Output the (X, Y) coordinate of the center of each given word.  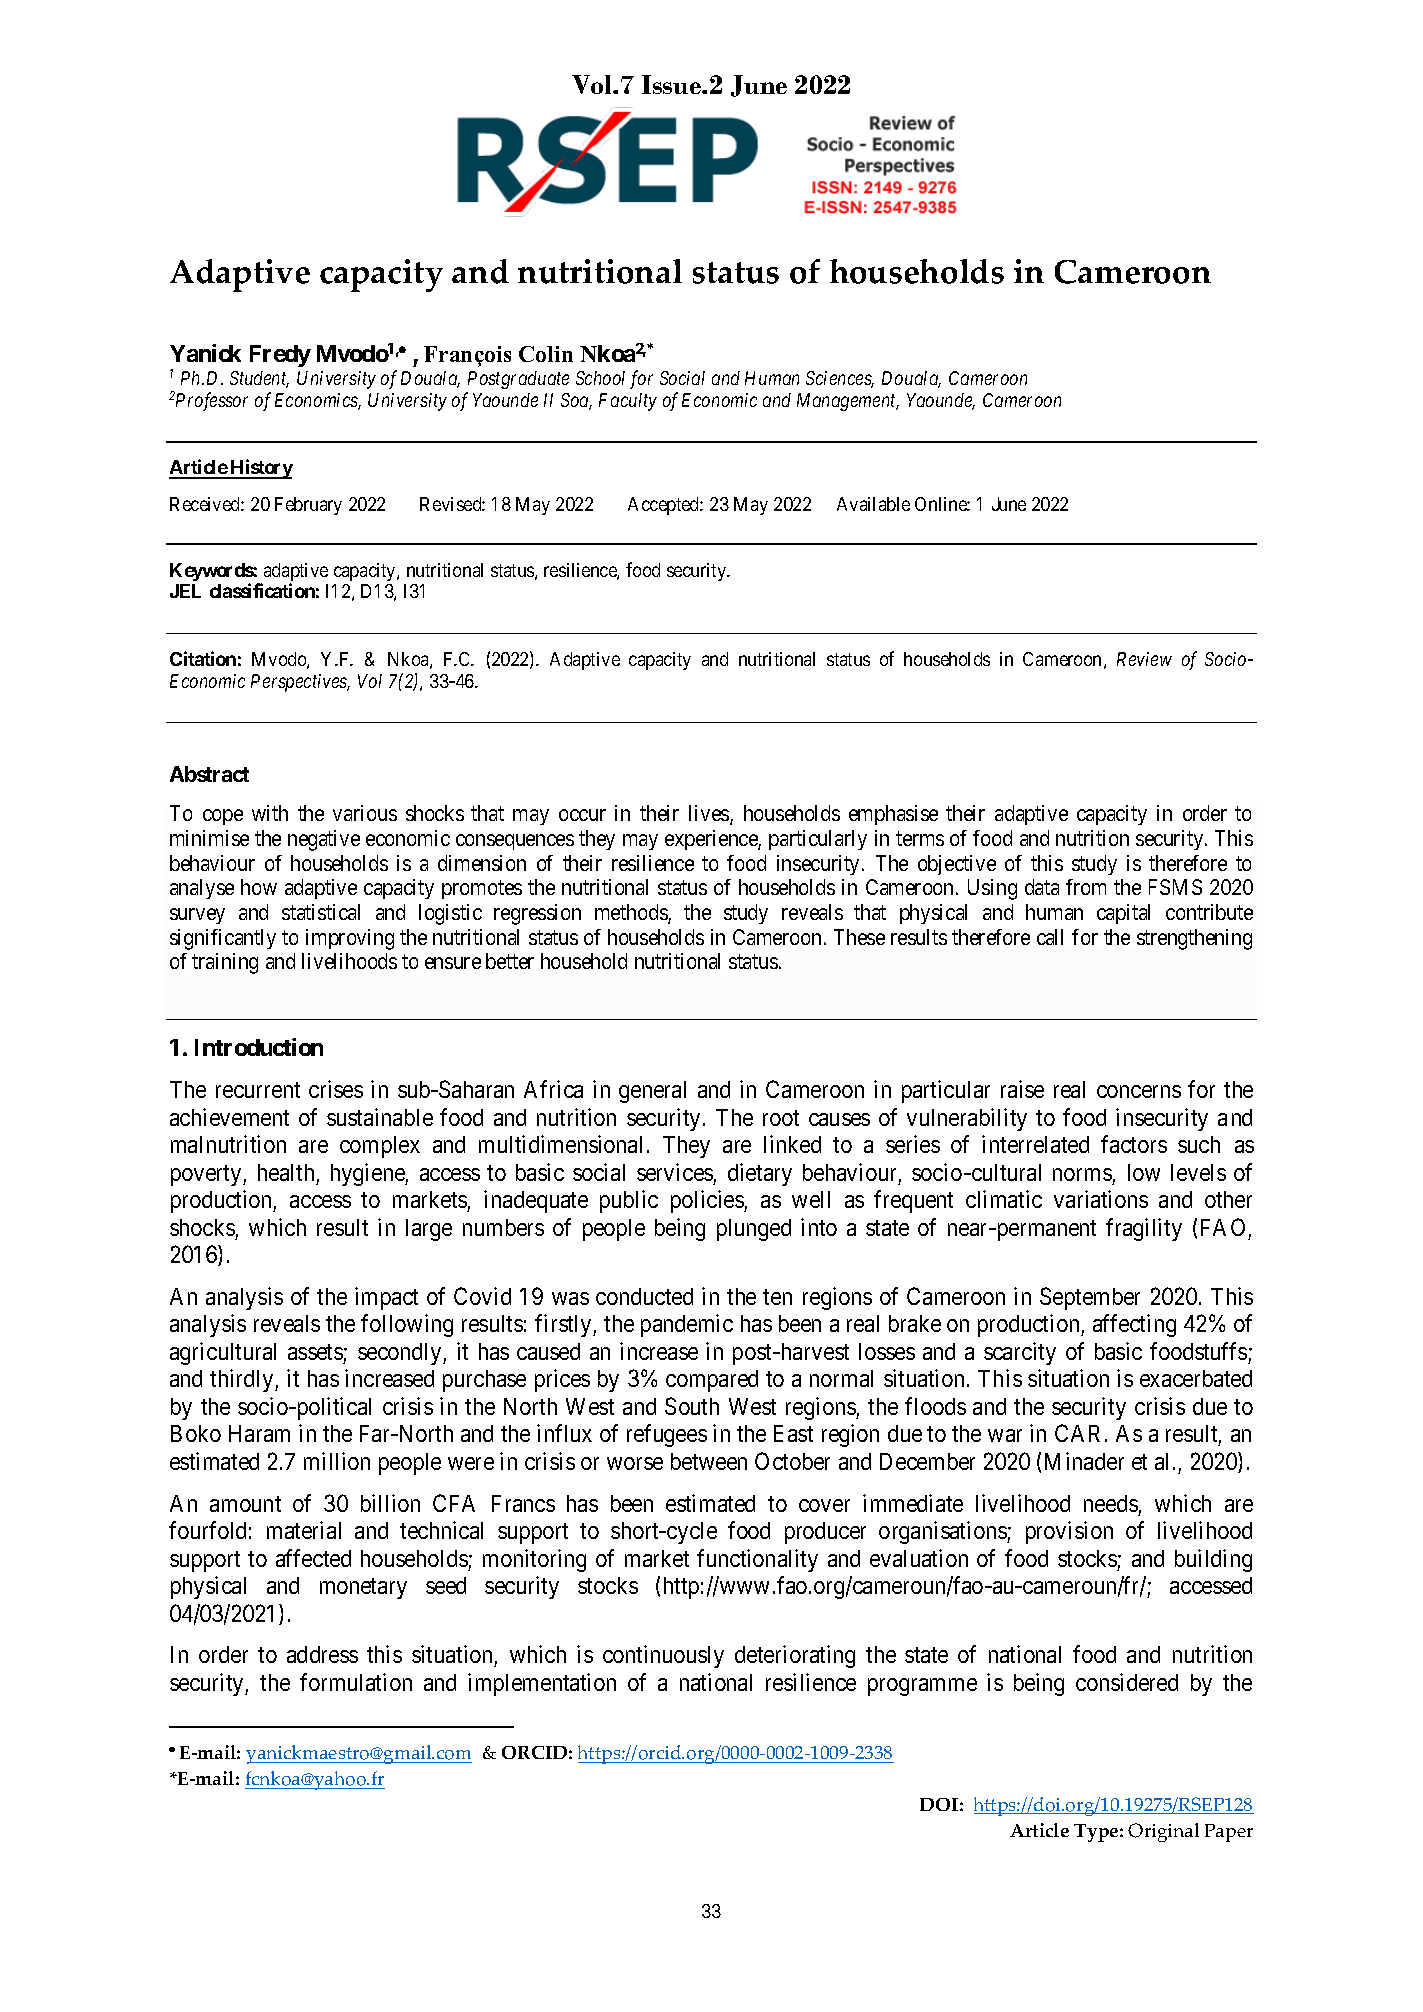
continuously (663, 1656)
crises (336, 1089)
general (652, 1092)
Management (848, 402)
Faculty (628, 402)
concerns (1139, 1091)
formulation (356, 1682)
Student (259, 379)
